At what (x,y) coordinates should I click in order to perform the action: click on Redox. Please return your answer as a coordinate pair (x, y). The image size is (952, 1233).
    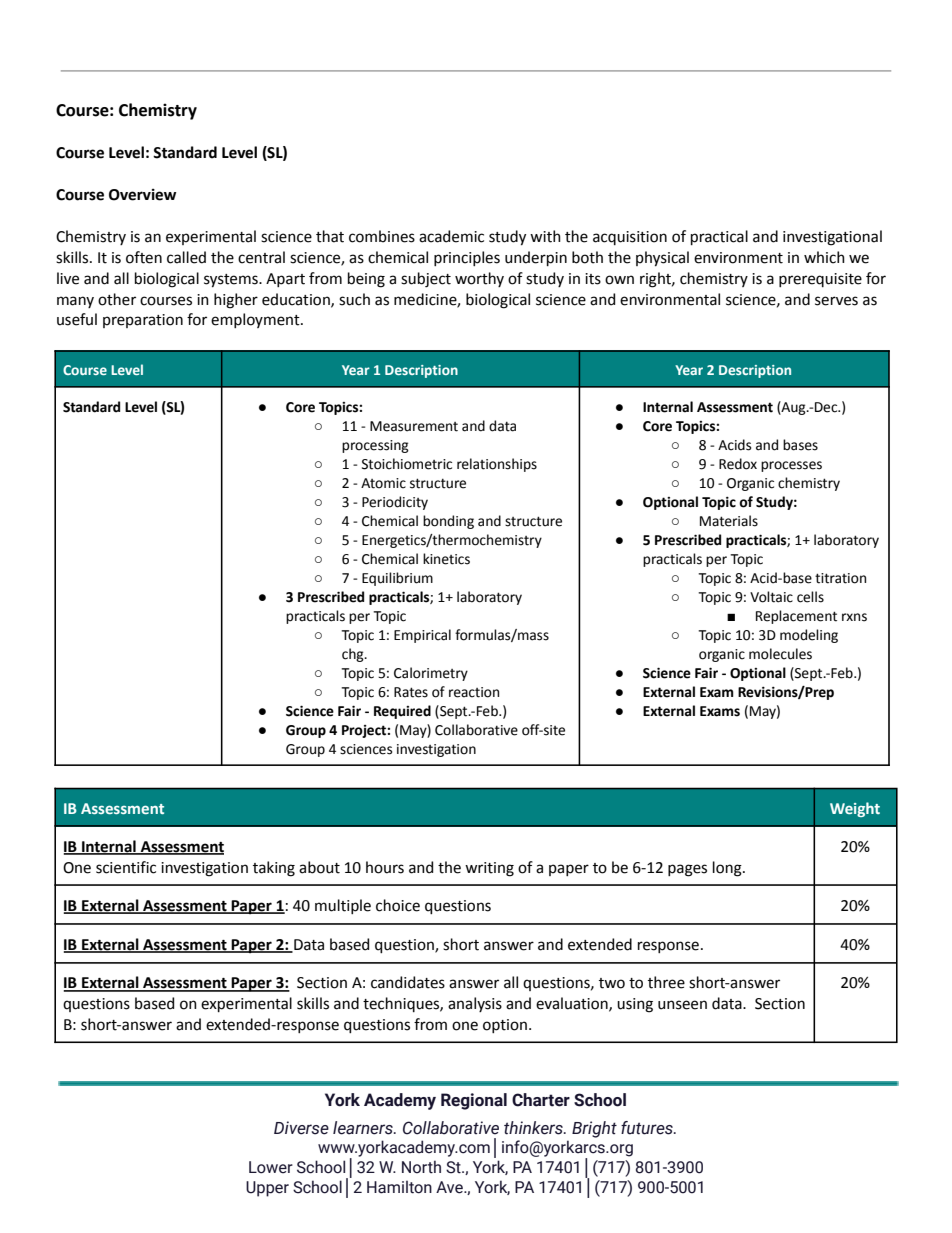
    Looking at the image, I should click on (738, 464).
